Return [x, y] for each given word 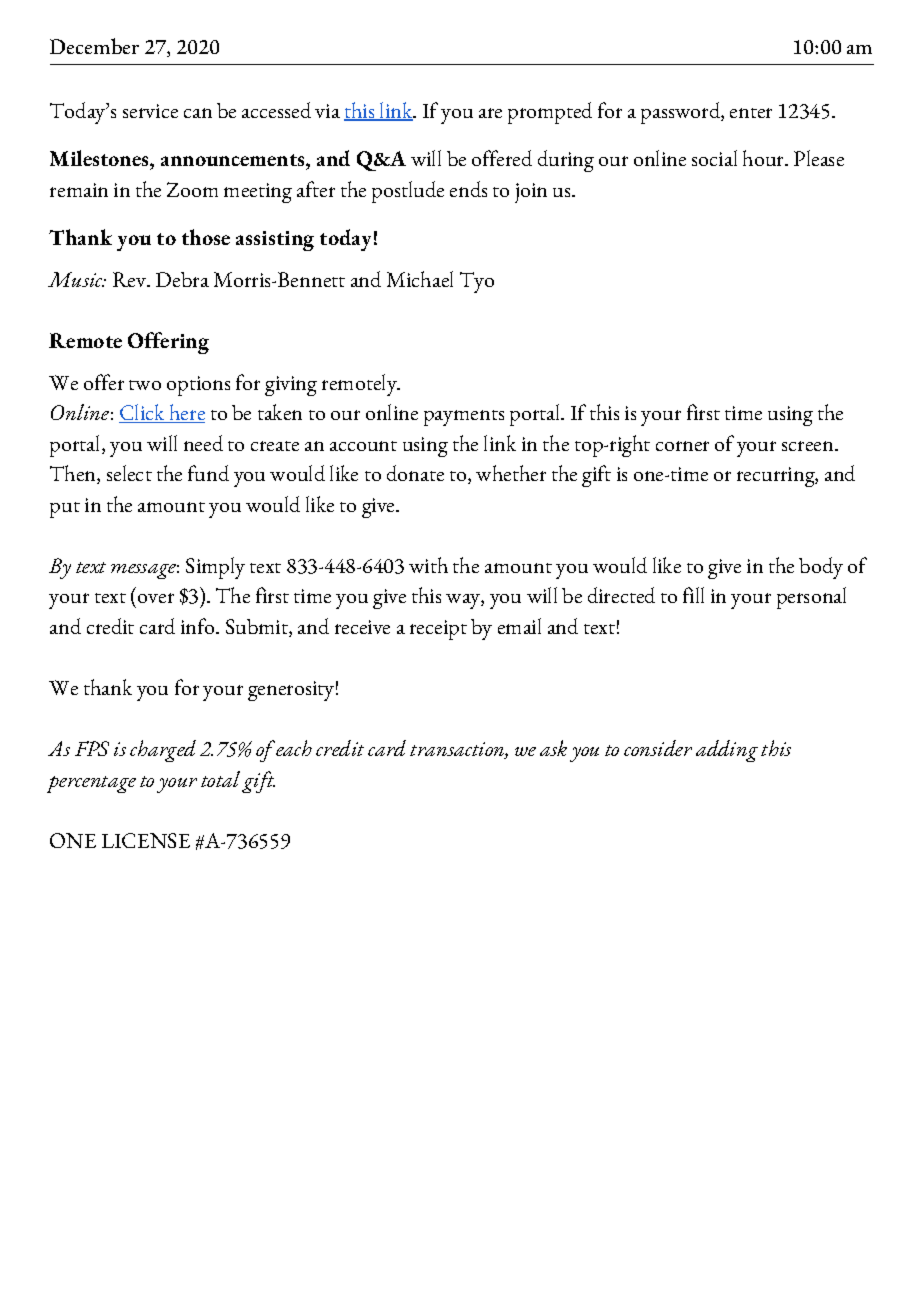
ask [553, 748]
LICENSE [146, 840]
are [490, 113]
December [94, 46]
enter [751, 113]
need [203, 443]
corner [682, 446]
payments [464, 418]
